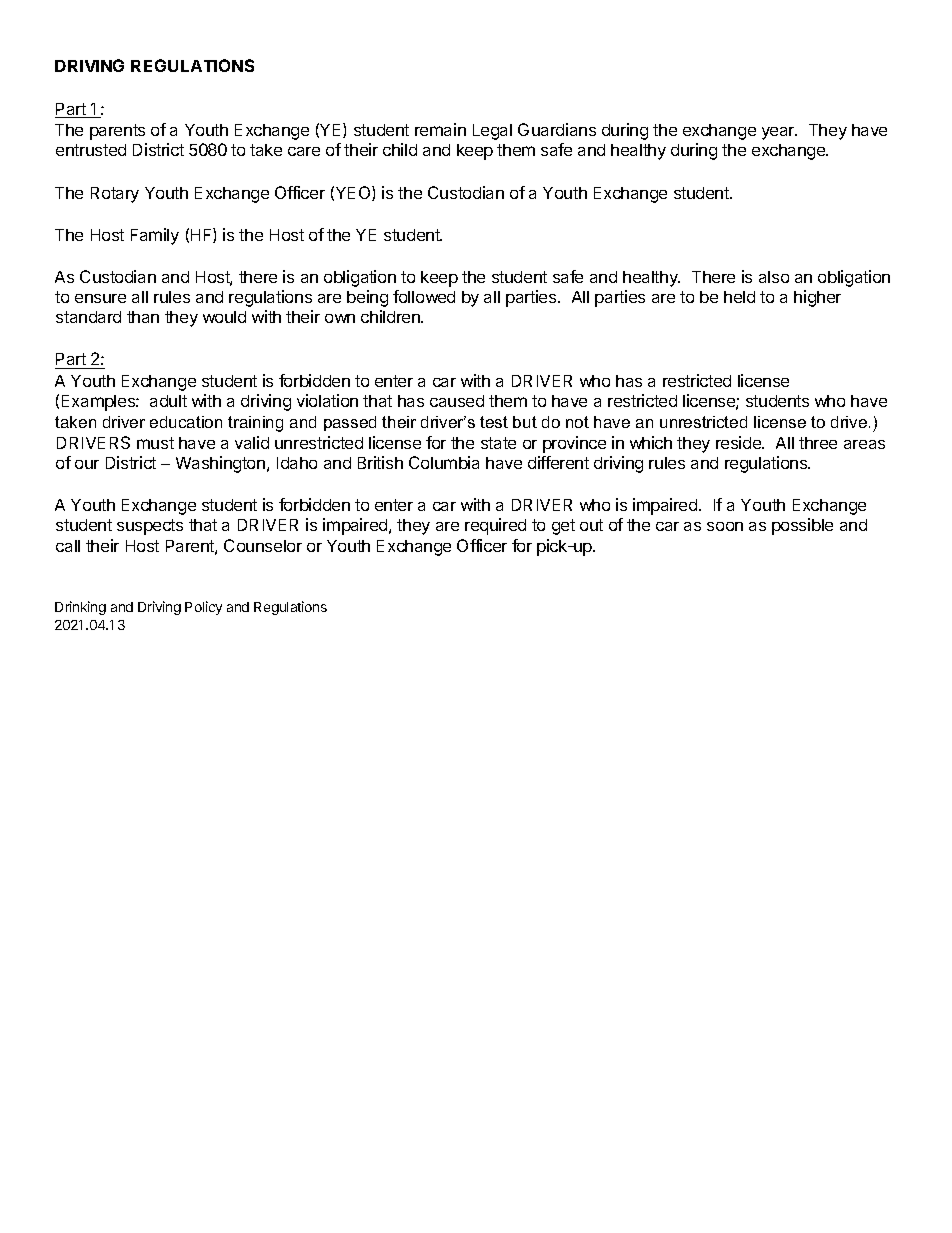  What do you see at coordinates (444, 462) in the screenshot?
I see `Columbia` at bounding box center [444, 462].
